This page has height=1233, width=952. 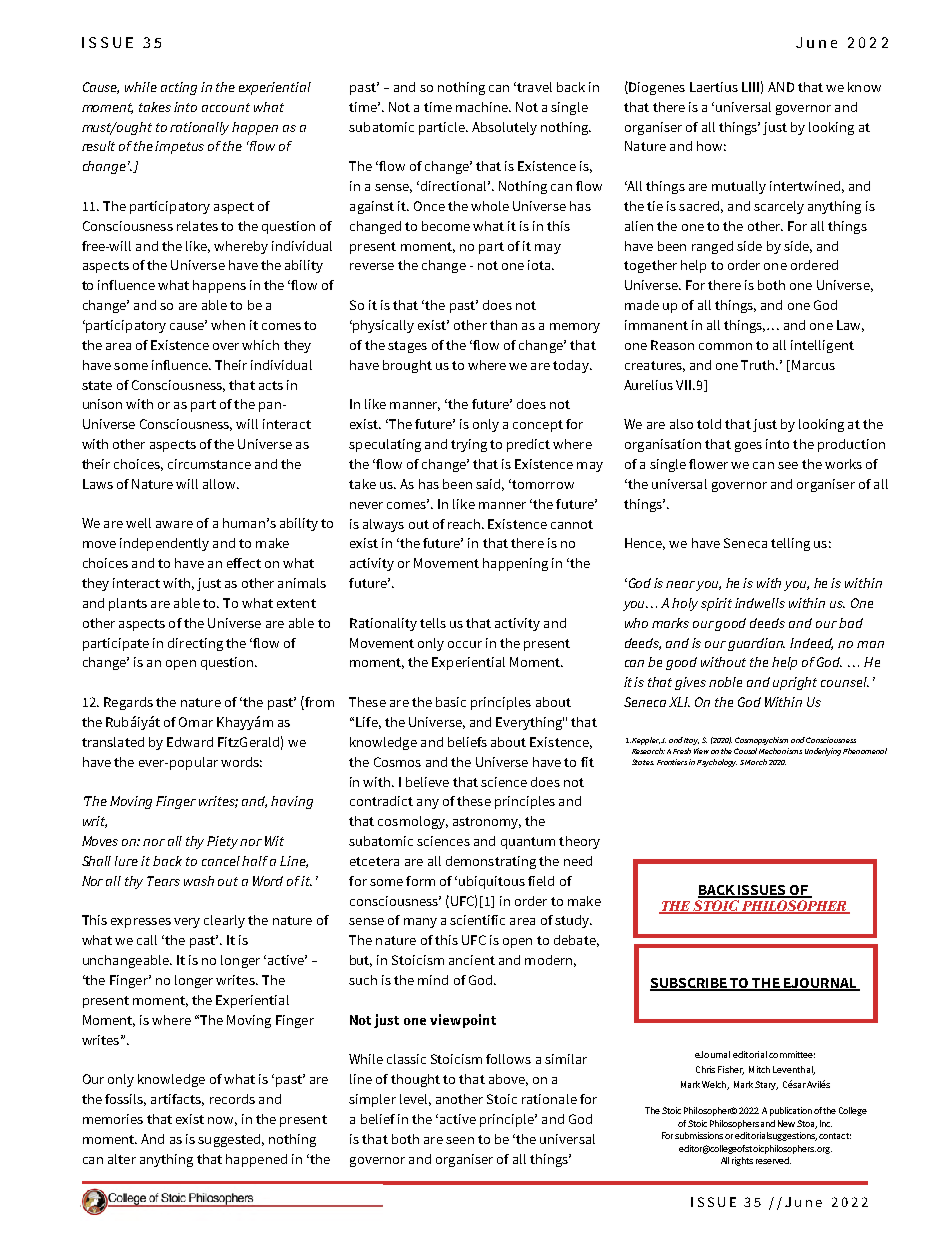 I want to click on seen, so click(x=460, y=1140).
